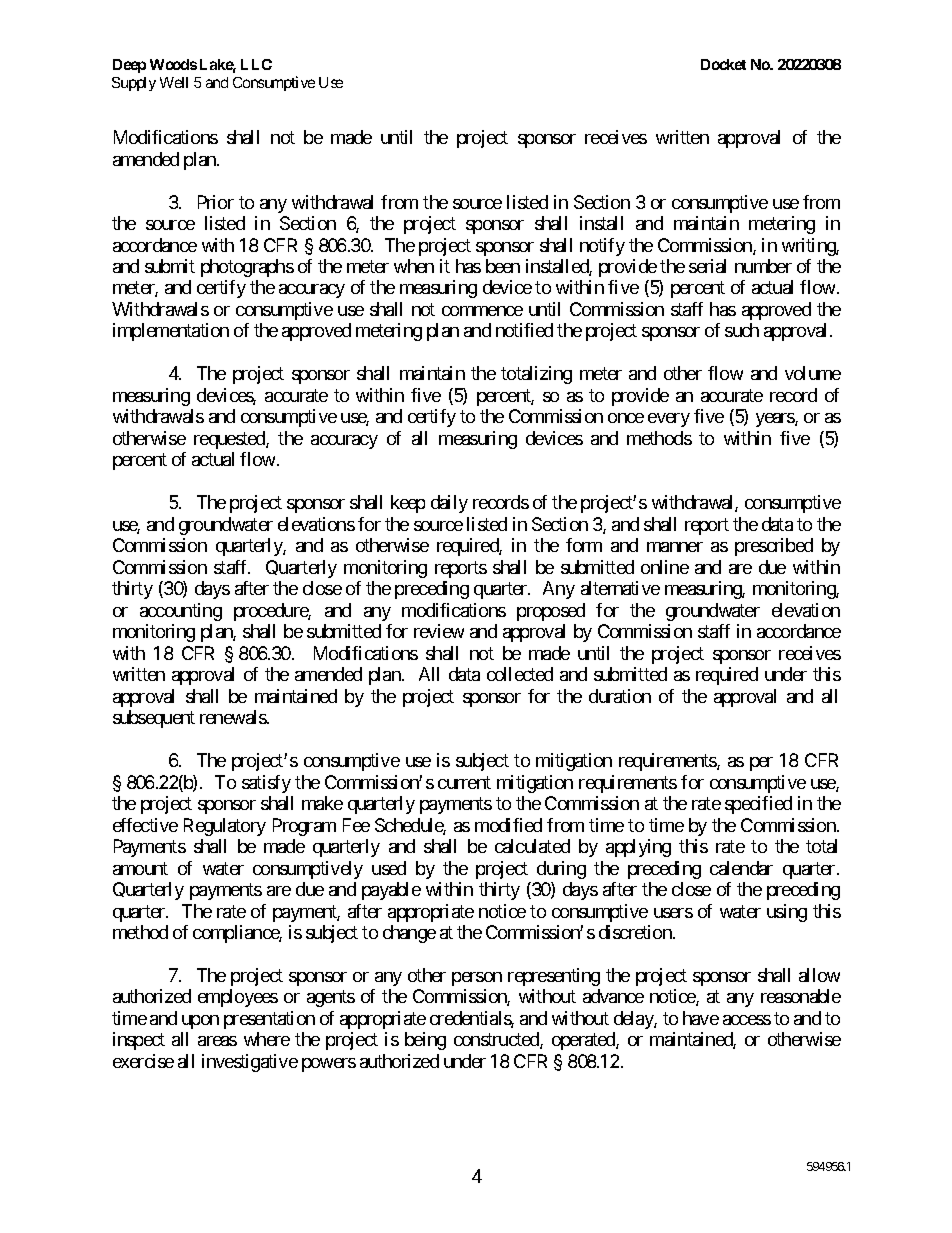 Image resolution: width=952 pixels, height=1233 pixels. What do you see at coordinates (181, 612) in the screenshot?
I see `accounting` at bounding box center [181, 612].
